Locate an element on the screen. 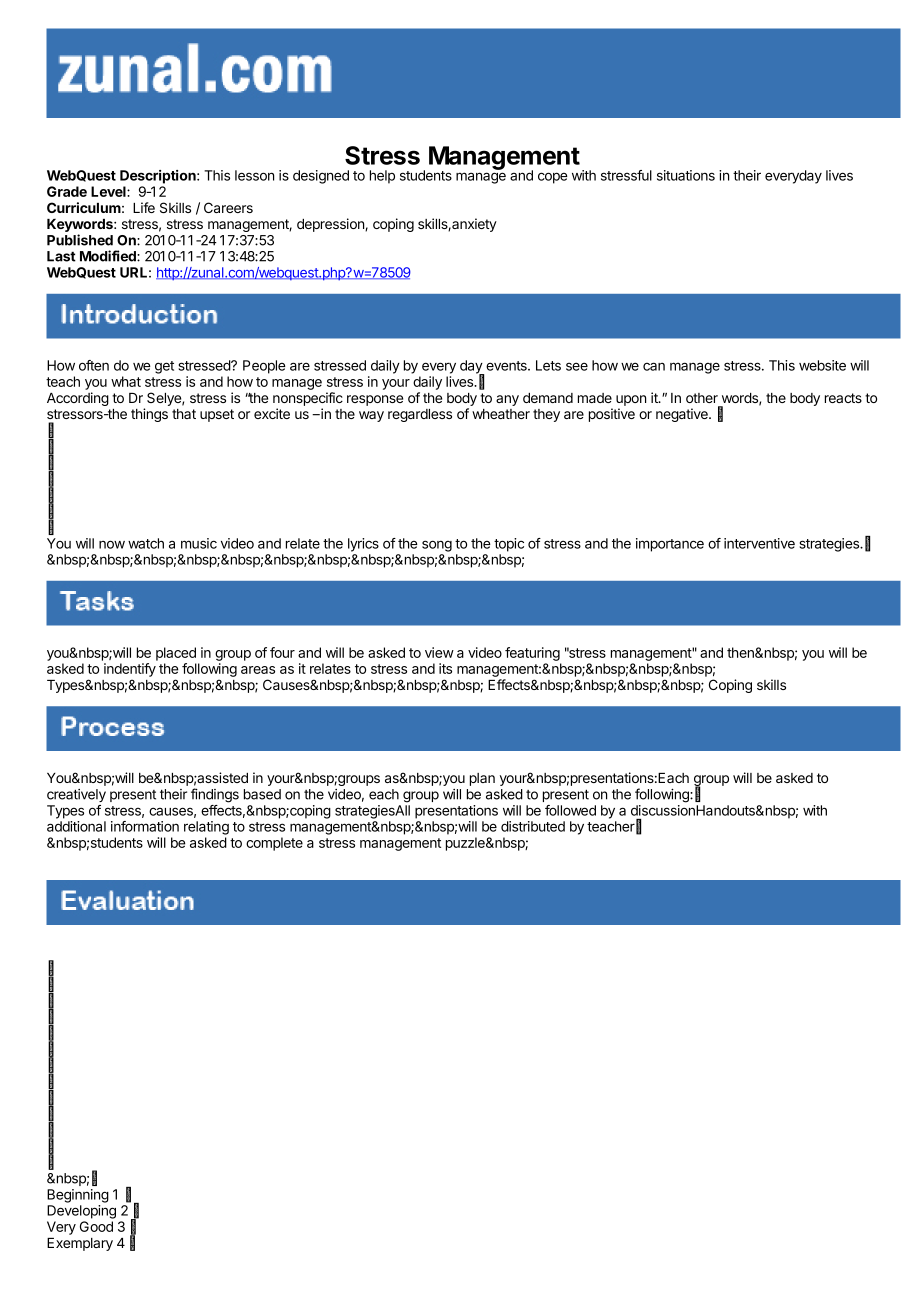 The image size is (924, 1308). watch is located at coordinates (146, 543).
